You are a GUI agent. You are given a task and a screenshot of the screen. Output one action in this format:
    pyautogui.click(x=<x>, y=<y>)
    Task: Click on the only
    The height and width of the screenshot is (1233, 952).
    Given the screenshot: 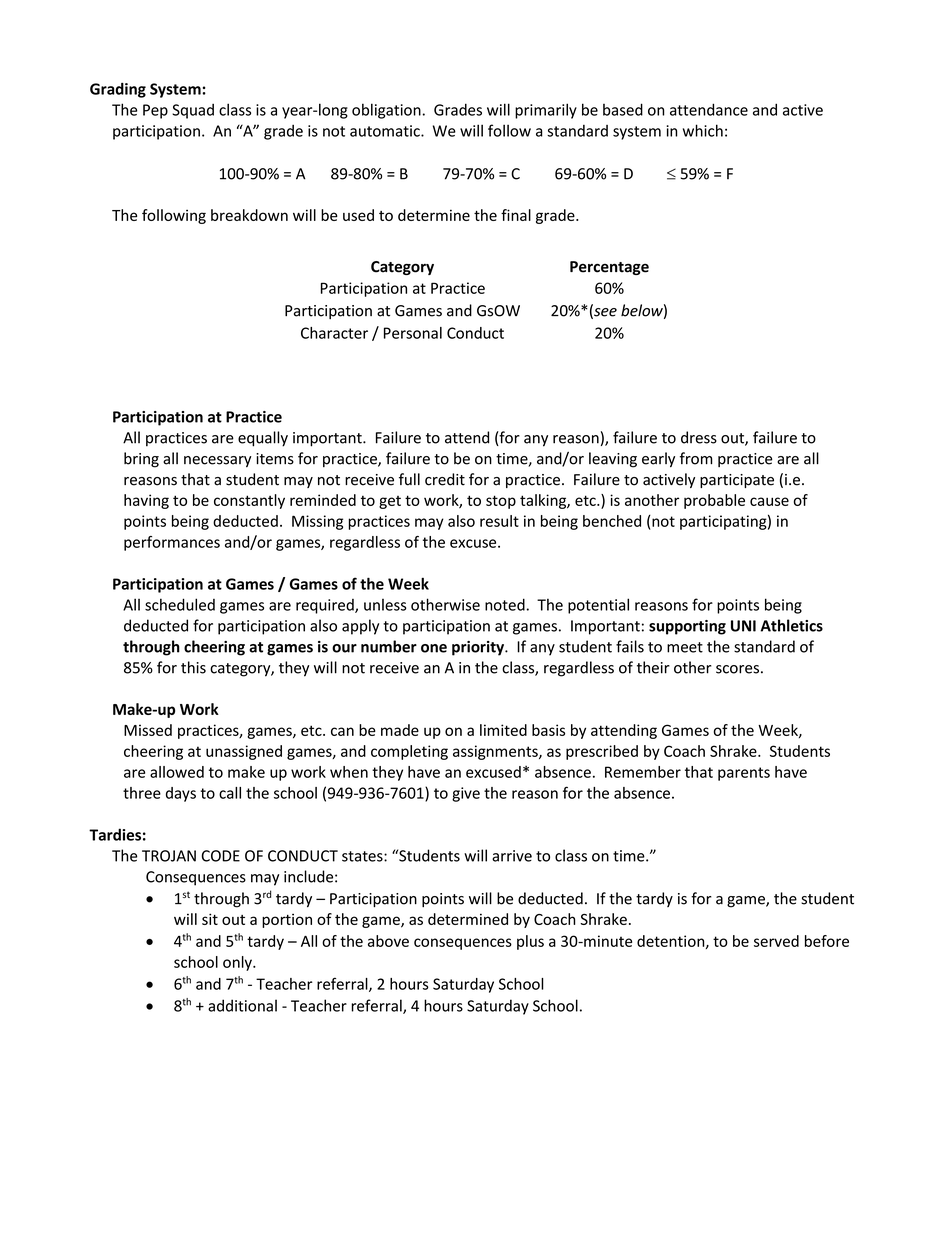 What is the action you would take?
    pyautogui.click(x=238, y=963)
